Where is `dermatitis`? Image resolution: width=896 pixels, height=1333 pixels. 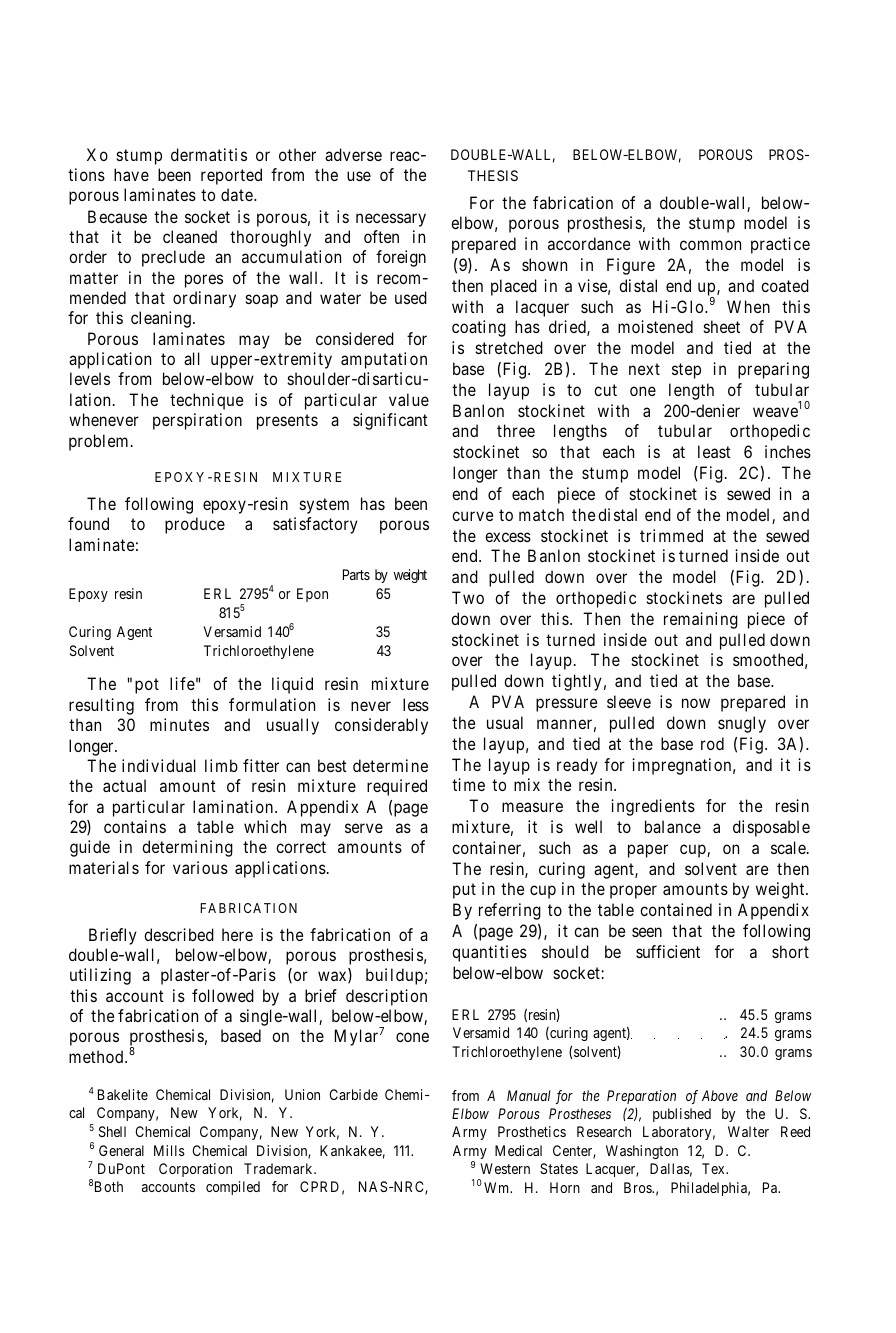
dermatitis is located at coordinates (209, 154).
